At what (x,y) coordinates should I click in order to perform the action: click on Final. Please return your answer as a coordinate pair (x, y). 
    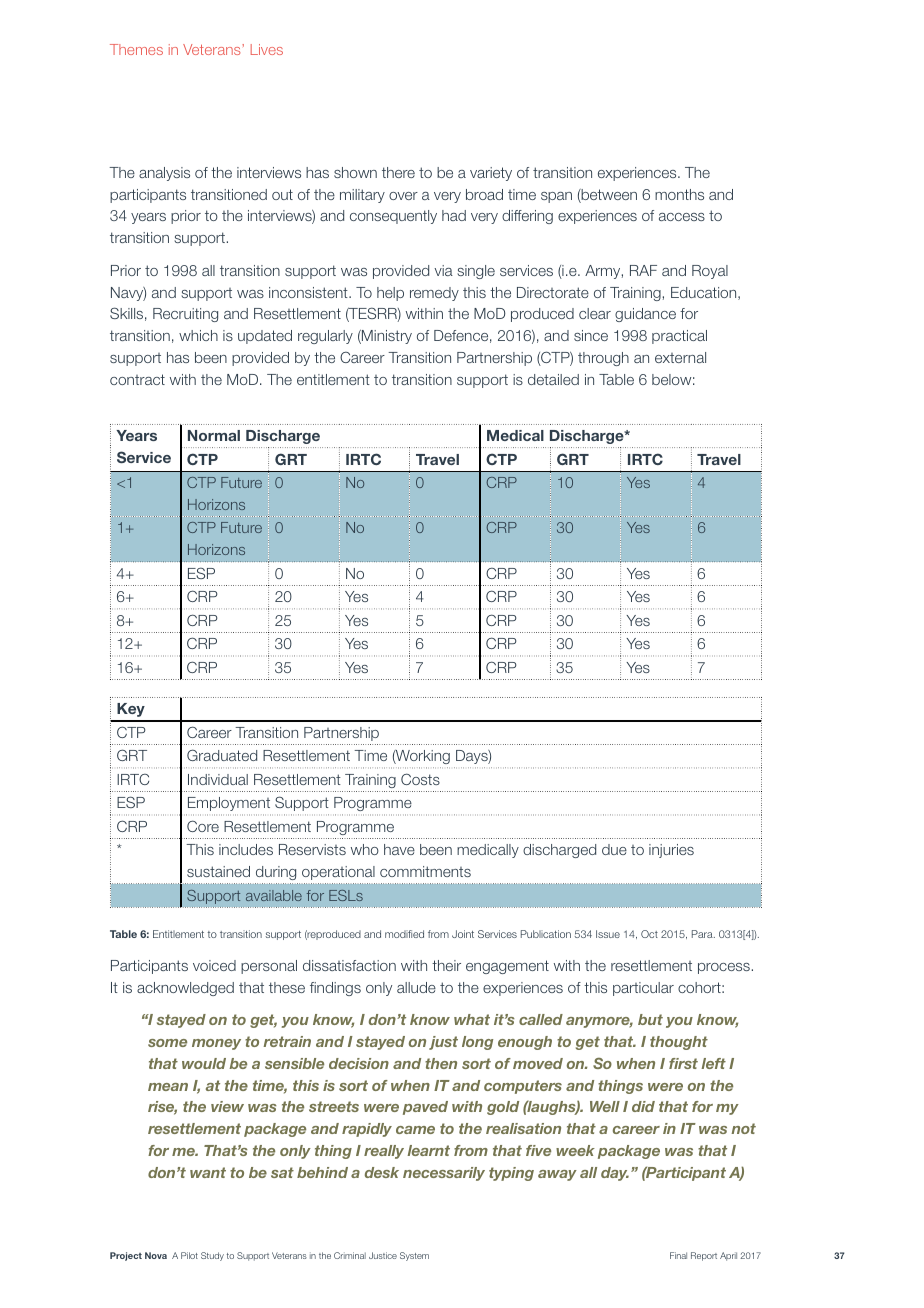
    Looking at the image, I should click on (678, 1255).
